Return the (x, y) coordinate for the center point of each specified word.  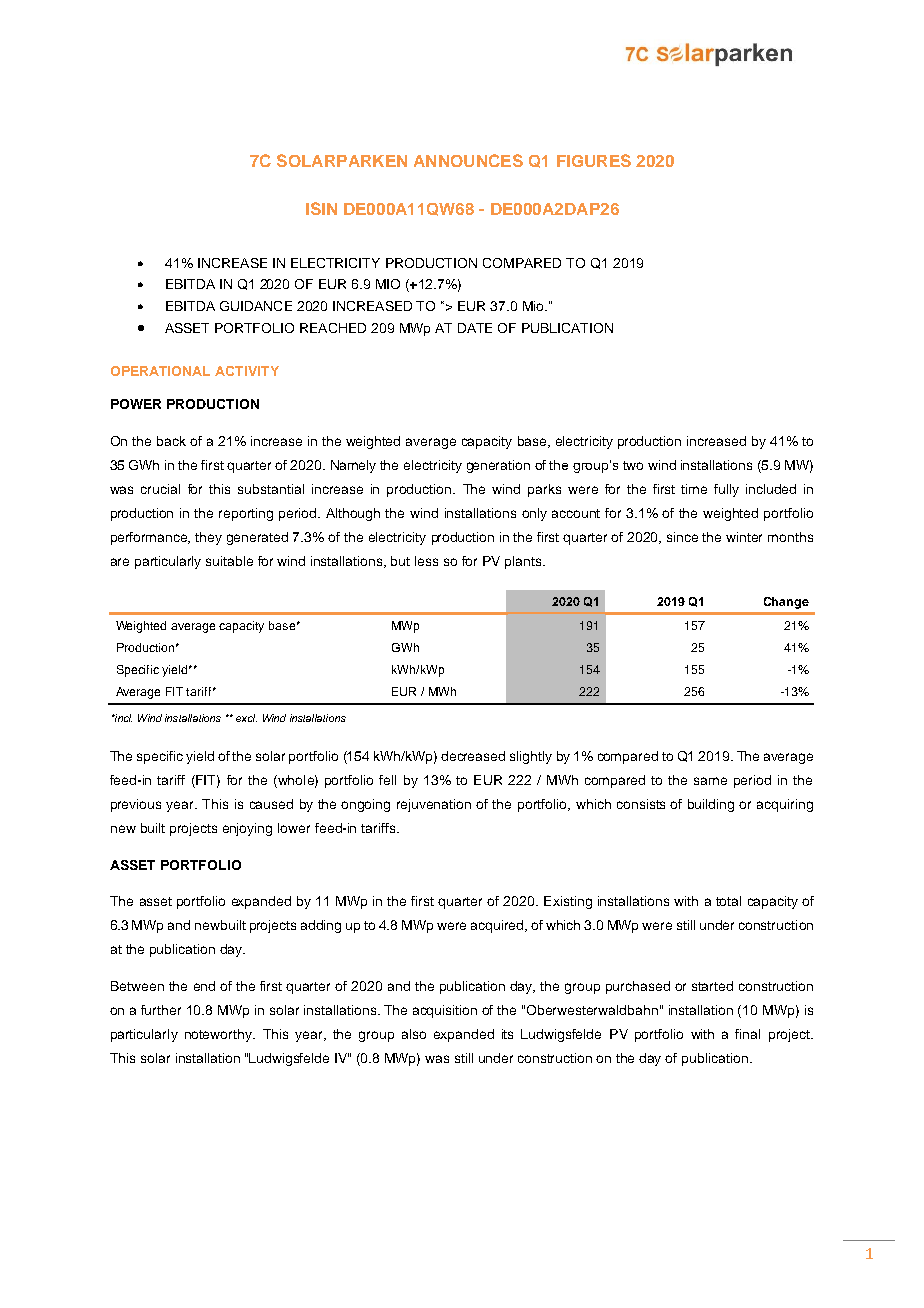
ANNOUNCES (468, 160)
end (204, 986)
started (712, 986)
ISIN (321, 208)
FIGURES (594, 160)
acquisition (445, 1011)
